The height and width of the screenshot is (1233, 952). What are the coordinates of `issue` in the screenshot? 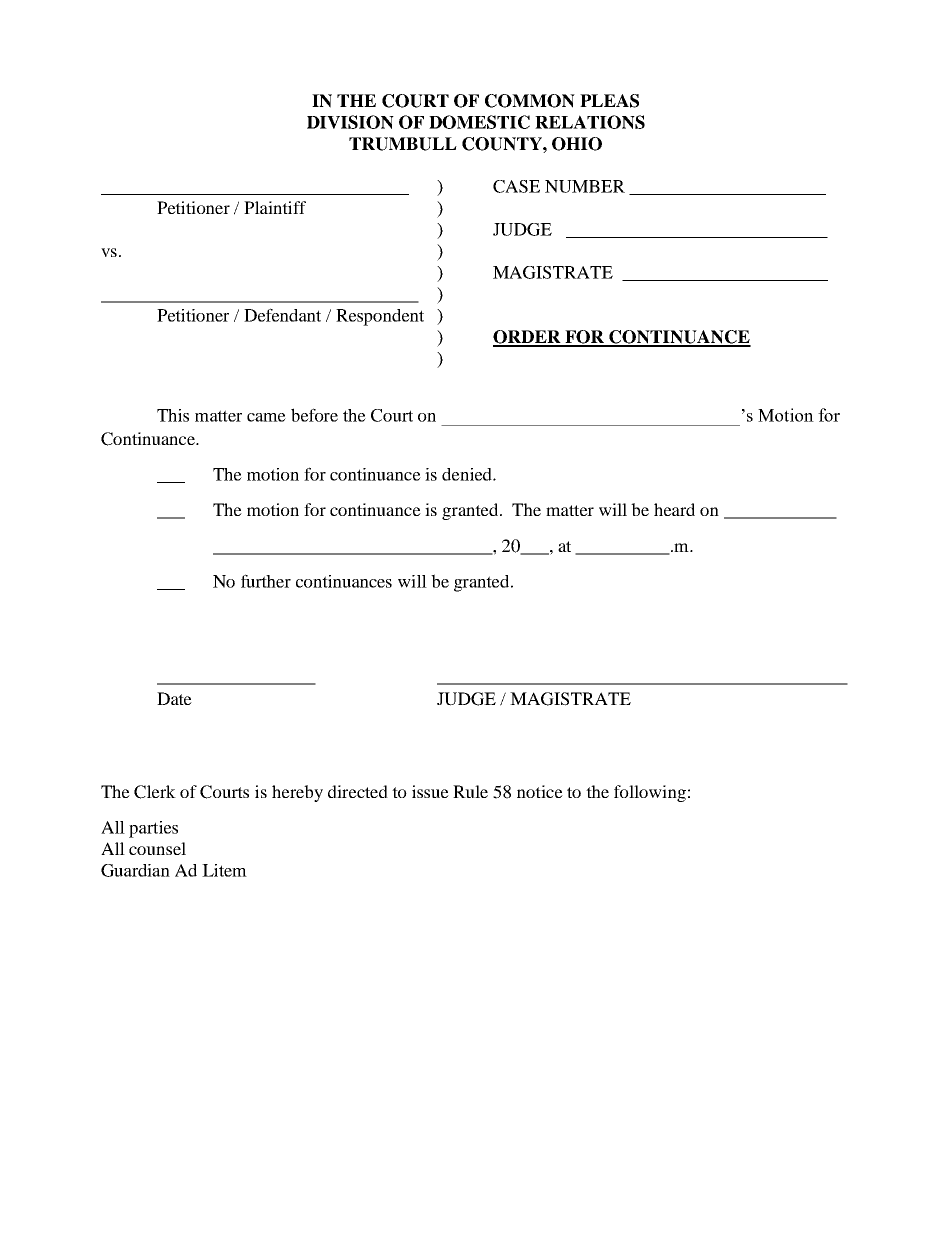 It's located at (430, 791).
